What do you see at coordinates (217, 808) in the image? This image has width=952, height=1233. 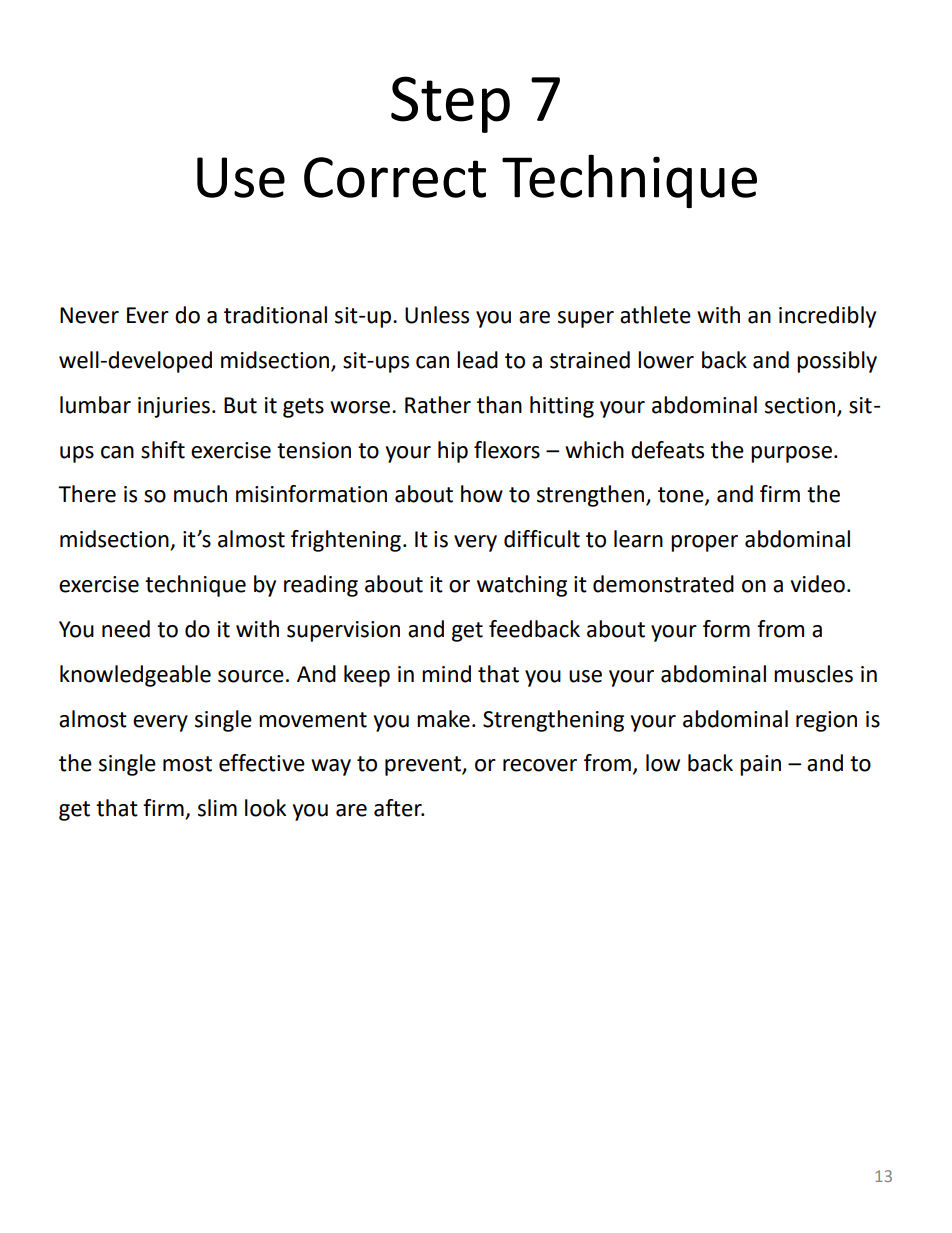 I see `slim` at bounding box center [217, 808].
